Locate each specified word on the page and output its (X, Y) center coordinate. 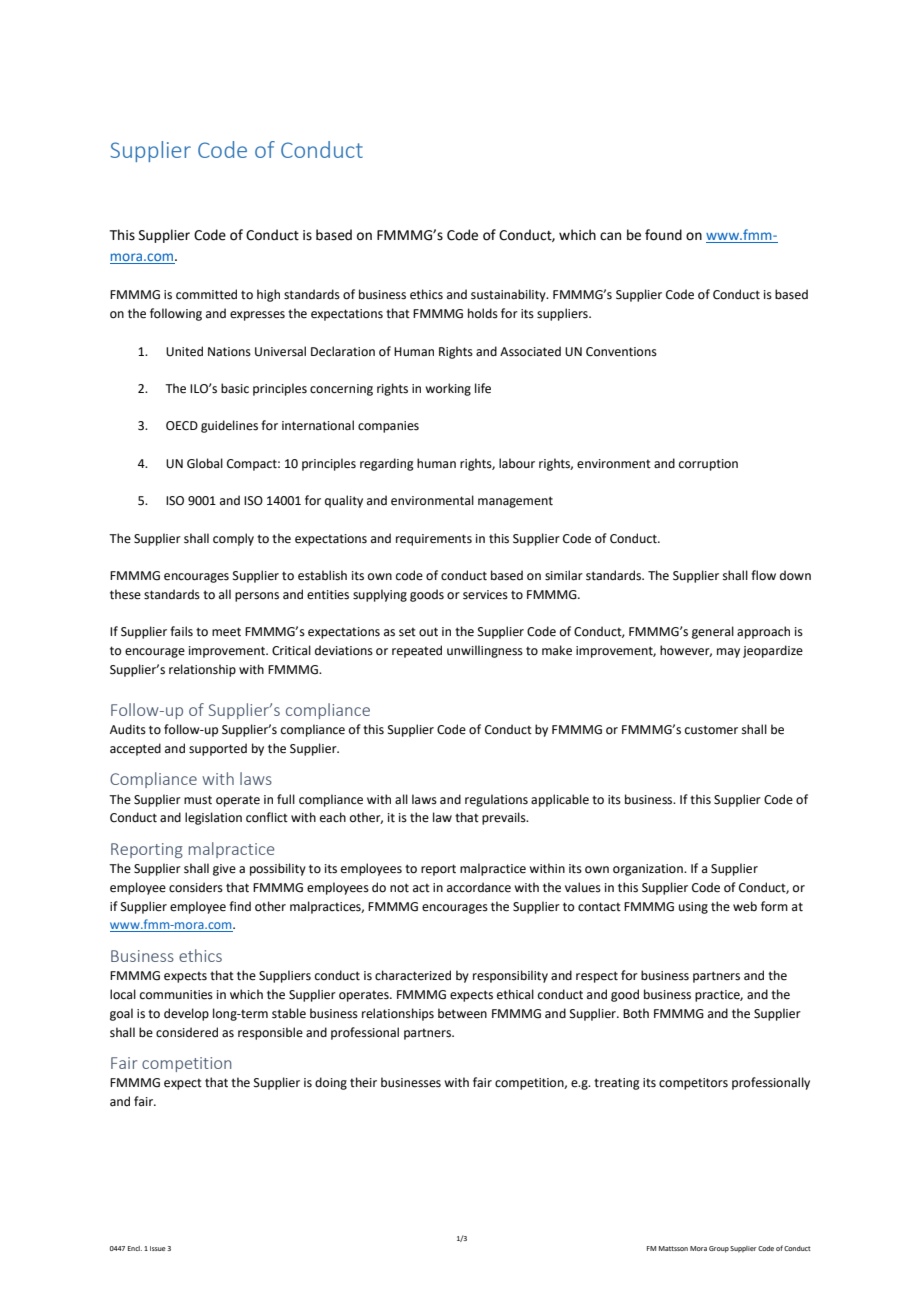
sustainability (509, 295)
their (363, 1082)
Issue (158, 1248)
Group (719, 1249)
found (663, 235)
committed (206, 294)
